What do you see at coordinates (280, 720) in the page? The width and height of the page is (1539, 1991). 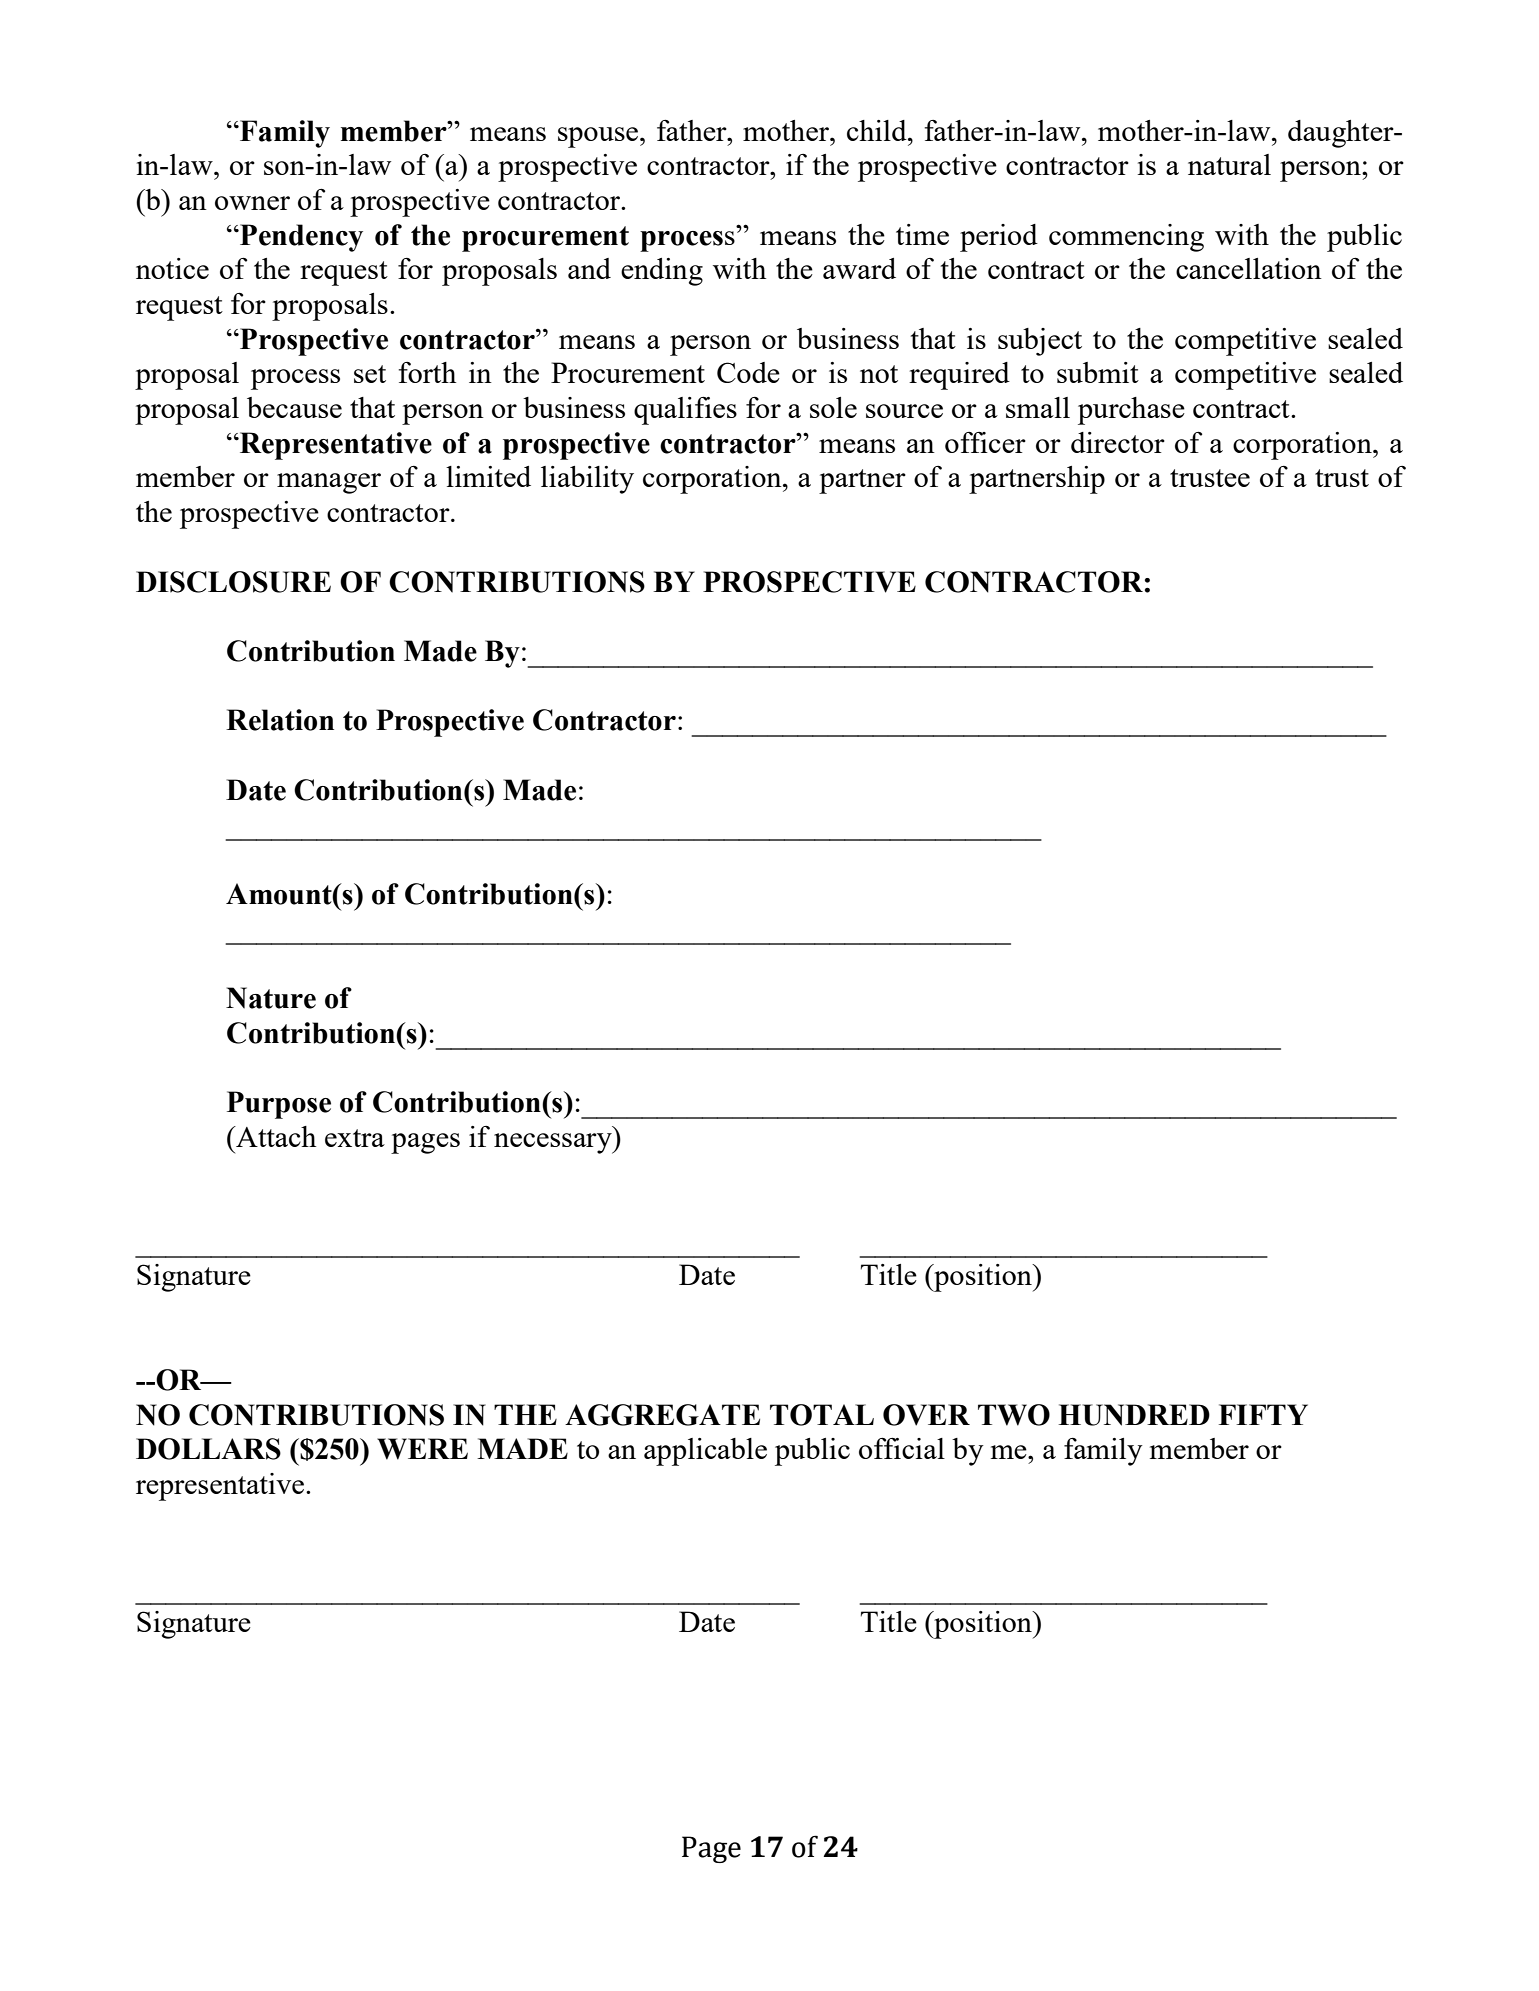 I see `Relation` at bounding box center [280, 720].
